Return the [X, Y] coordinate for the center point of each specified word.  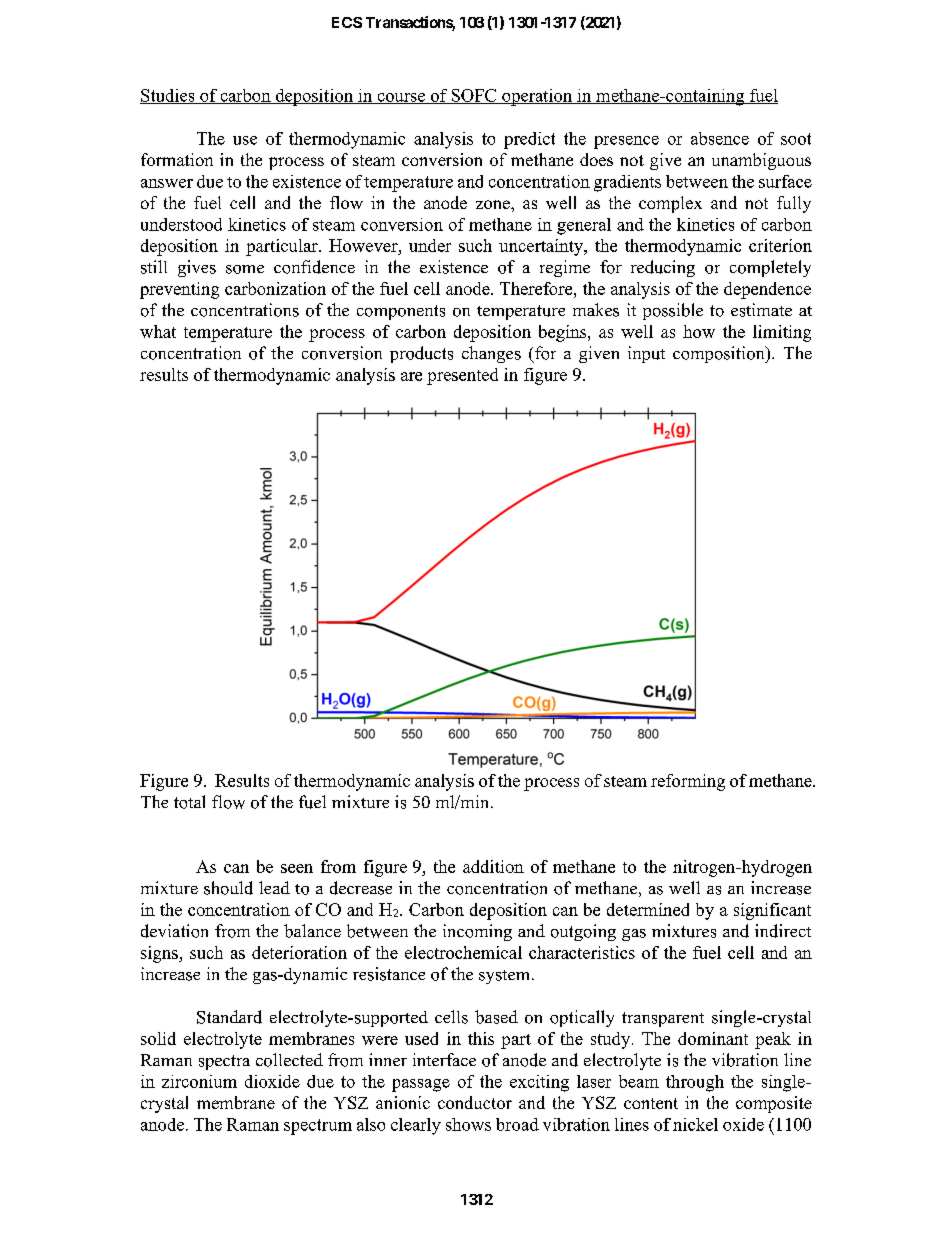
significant [772, 911]
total [189, 802]
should [228, 888]
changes [491, 354]
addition [493, 866]
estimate [761, 310]
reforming [688, 782]
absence [720, 138]
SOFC [474, 96]
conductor [475, 1102]
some [245, 269]
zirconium [199, 1081]
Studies [168, 96]
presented [462, 376]
